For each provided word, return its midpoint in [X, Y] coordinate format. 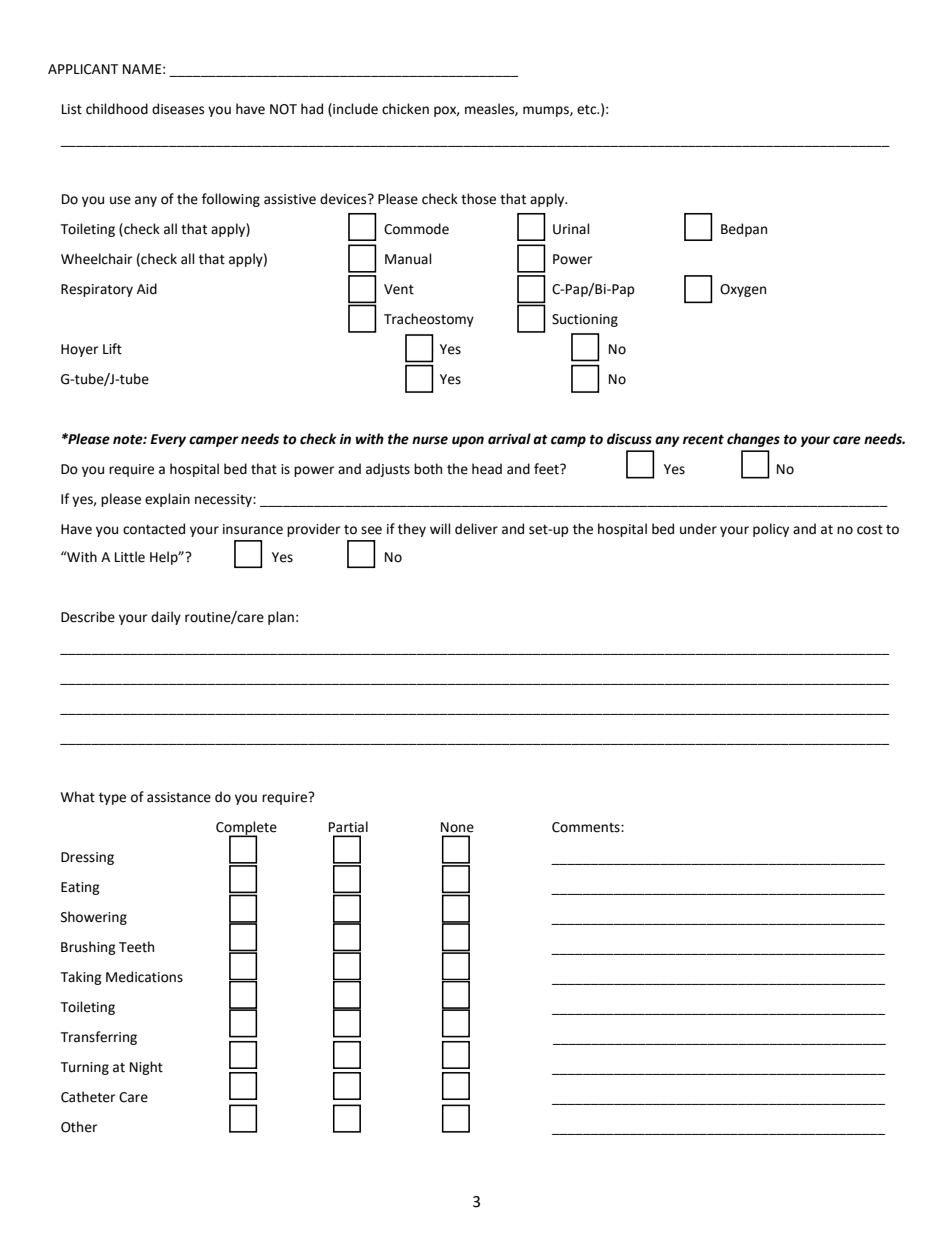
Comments [587, 827]
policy [771, 530]
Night [146, 1068]
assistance [179, 797]
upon [468, 441]
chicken [405, 109]
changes [753, 440]
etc [588, 110]
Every [168, 440]
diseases [178, 109]
